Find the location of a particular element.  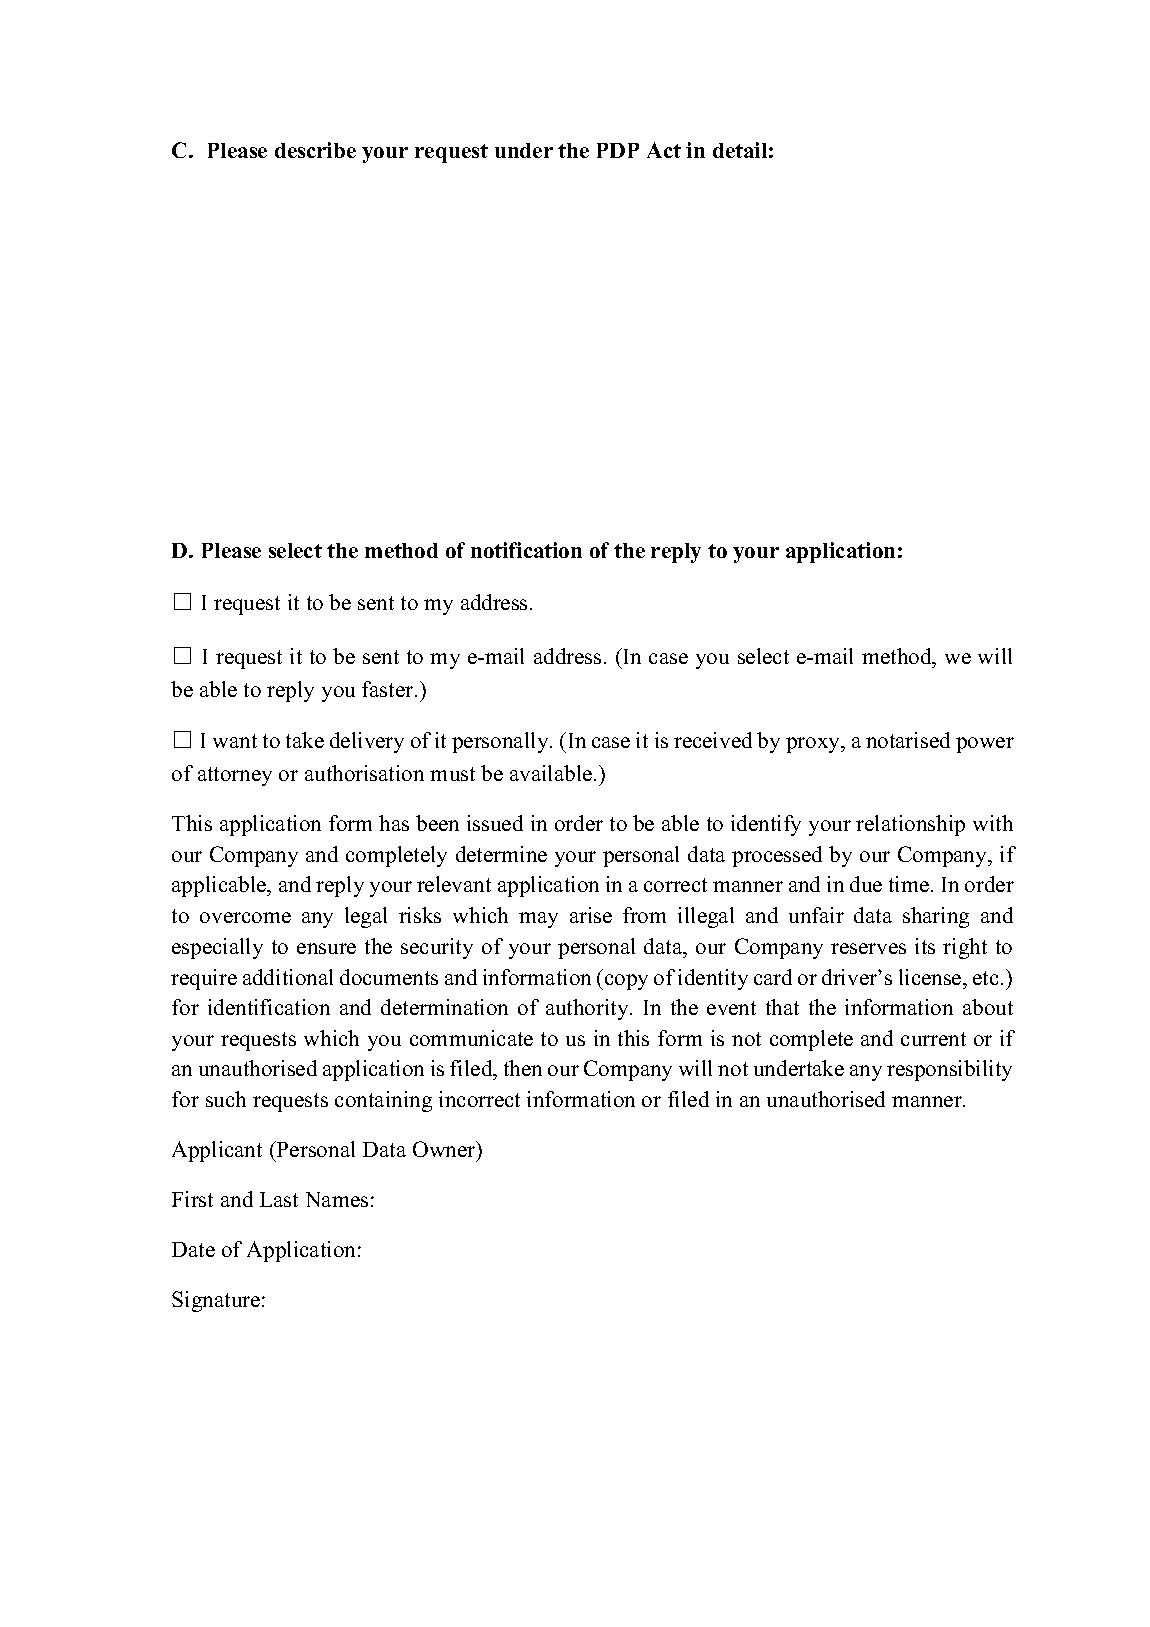

PDP is located at coordinates (618, 150).
